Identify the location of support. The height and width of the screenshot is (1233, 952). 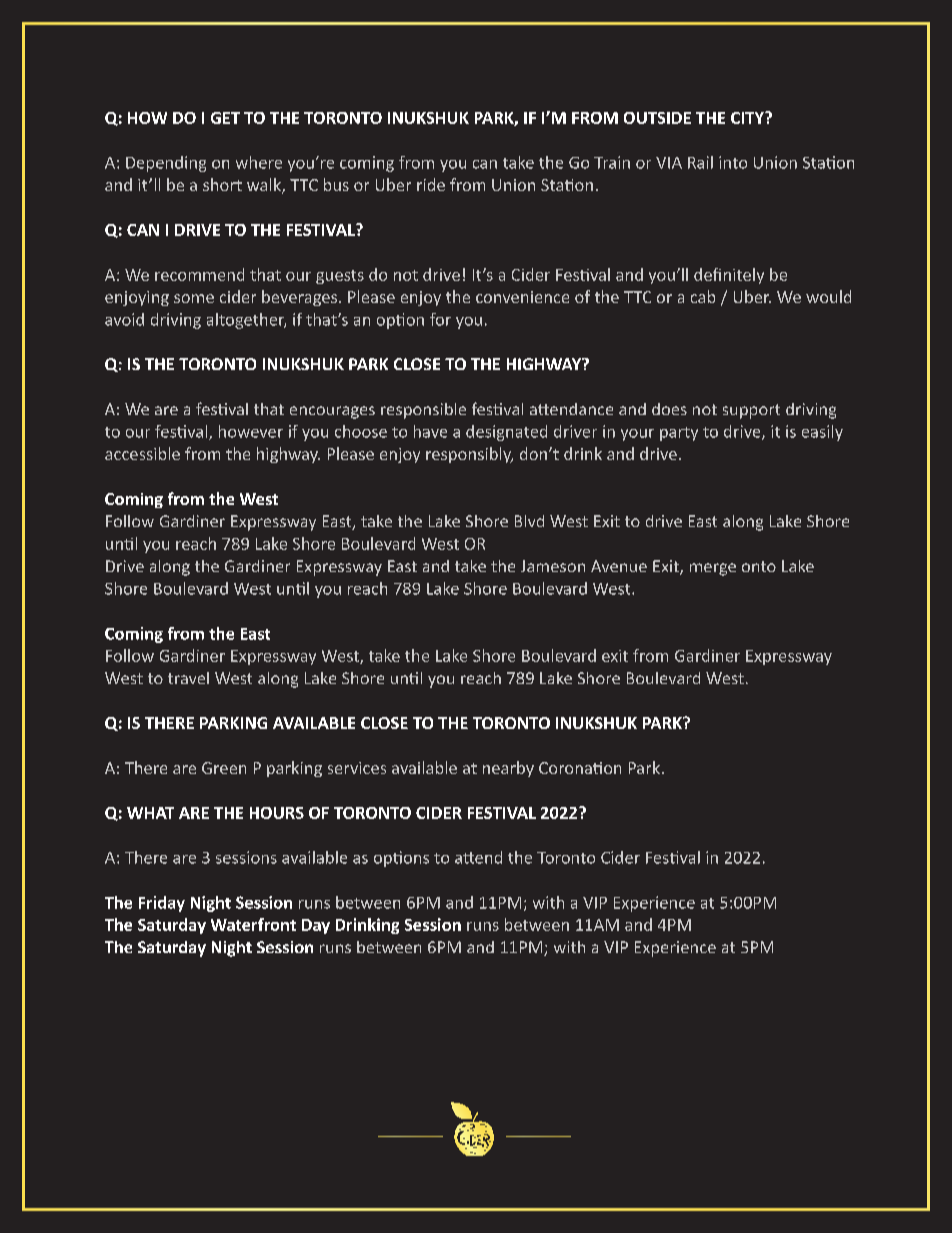
(751, 411).
